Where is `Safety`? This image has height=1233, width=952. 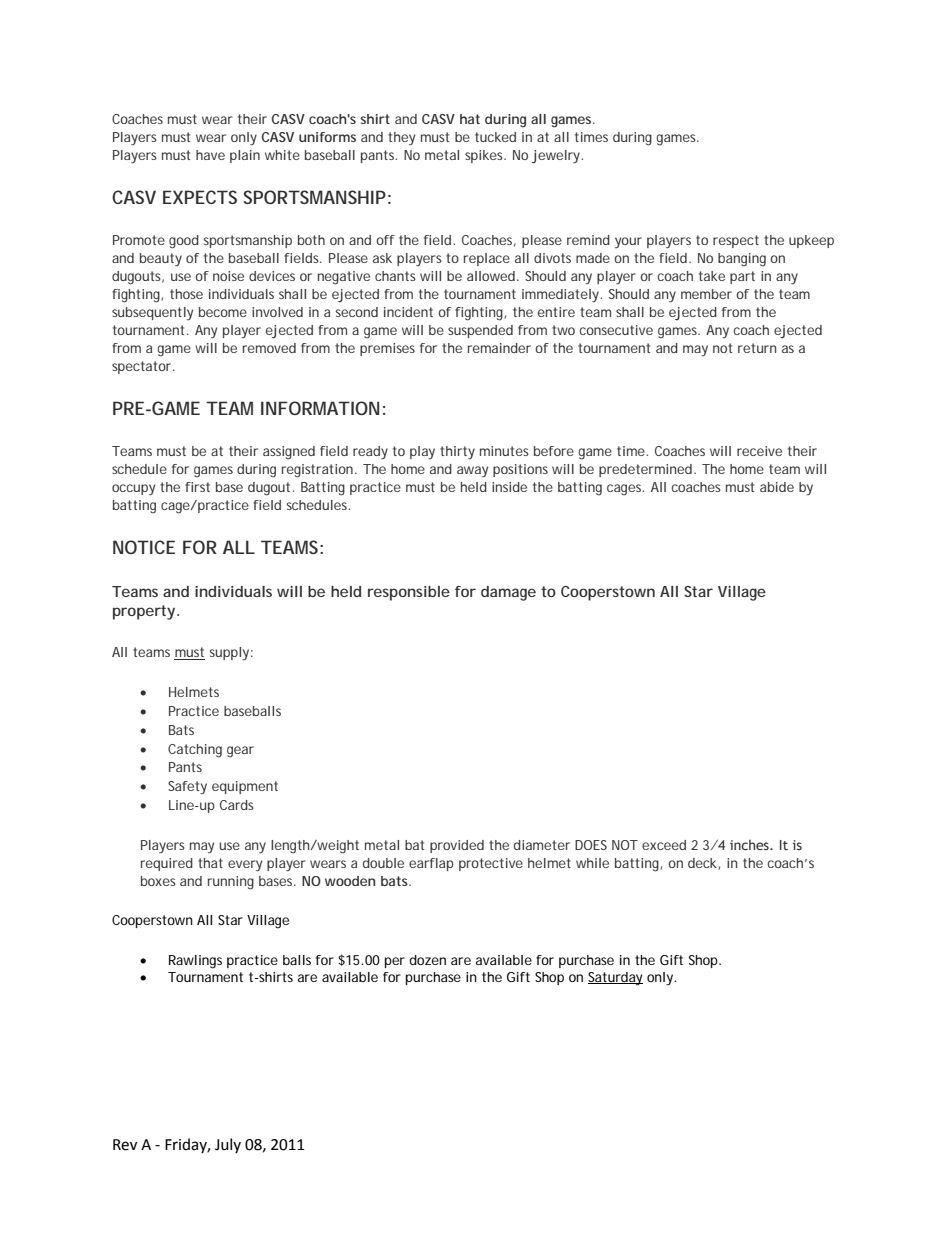 Safety is located at coordinates (187, 787).
